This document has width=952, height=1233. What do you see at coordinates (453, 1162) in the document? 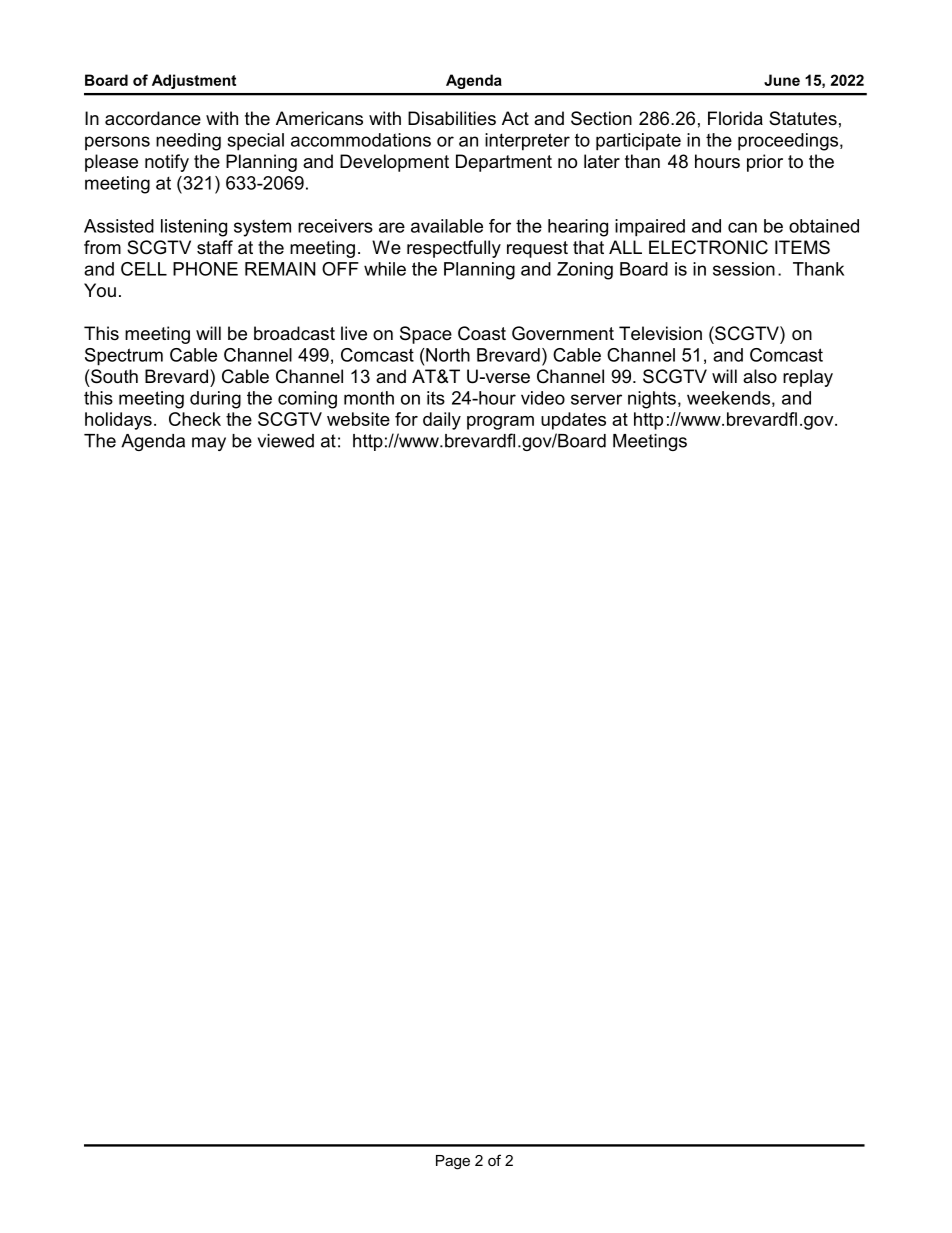
I see `Page` at bounding box center [453, 1162].
